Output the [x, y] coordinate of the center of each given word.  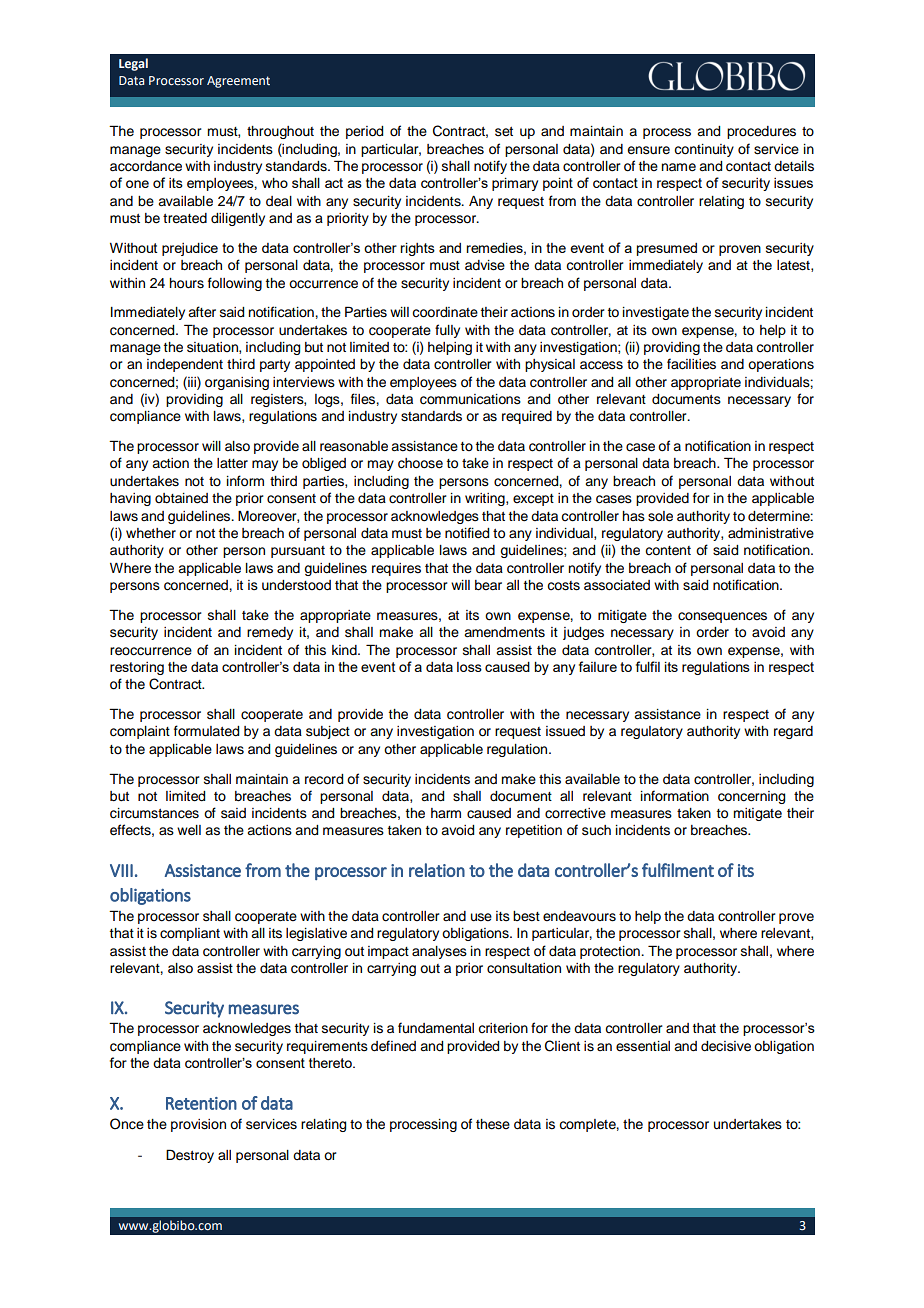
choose [420, 463]
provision [198, 1125]
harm [446, 813]
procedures [761, 132]
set [504, 132]
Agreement [238, 82]
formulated [206, 731]
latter [232, 463]
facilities [691, 364]
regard [793, 732]
